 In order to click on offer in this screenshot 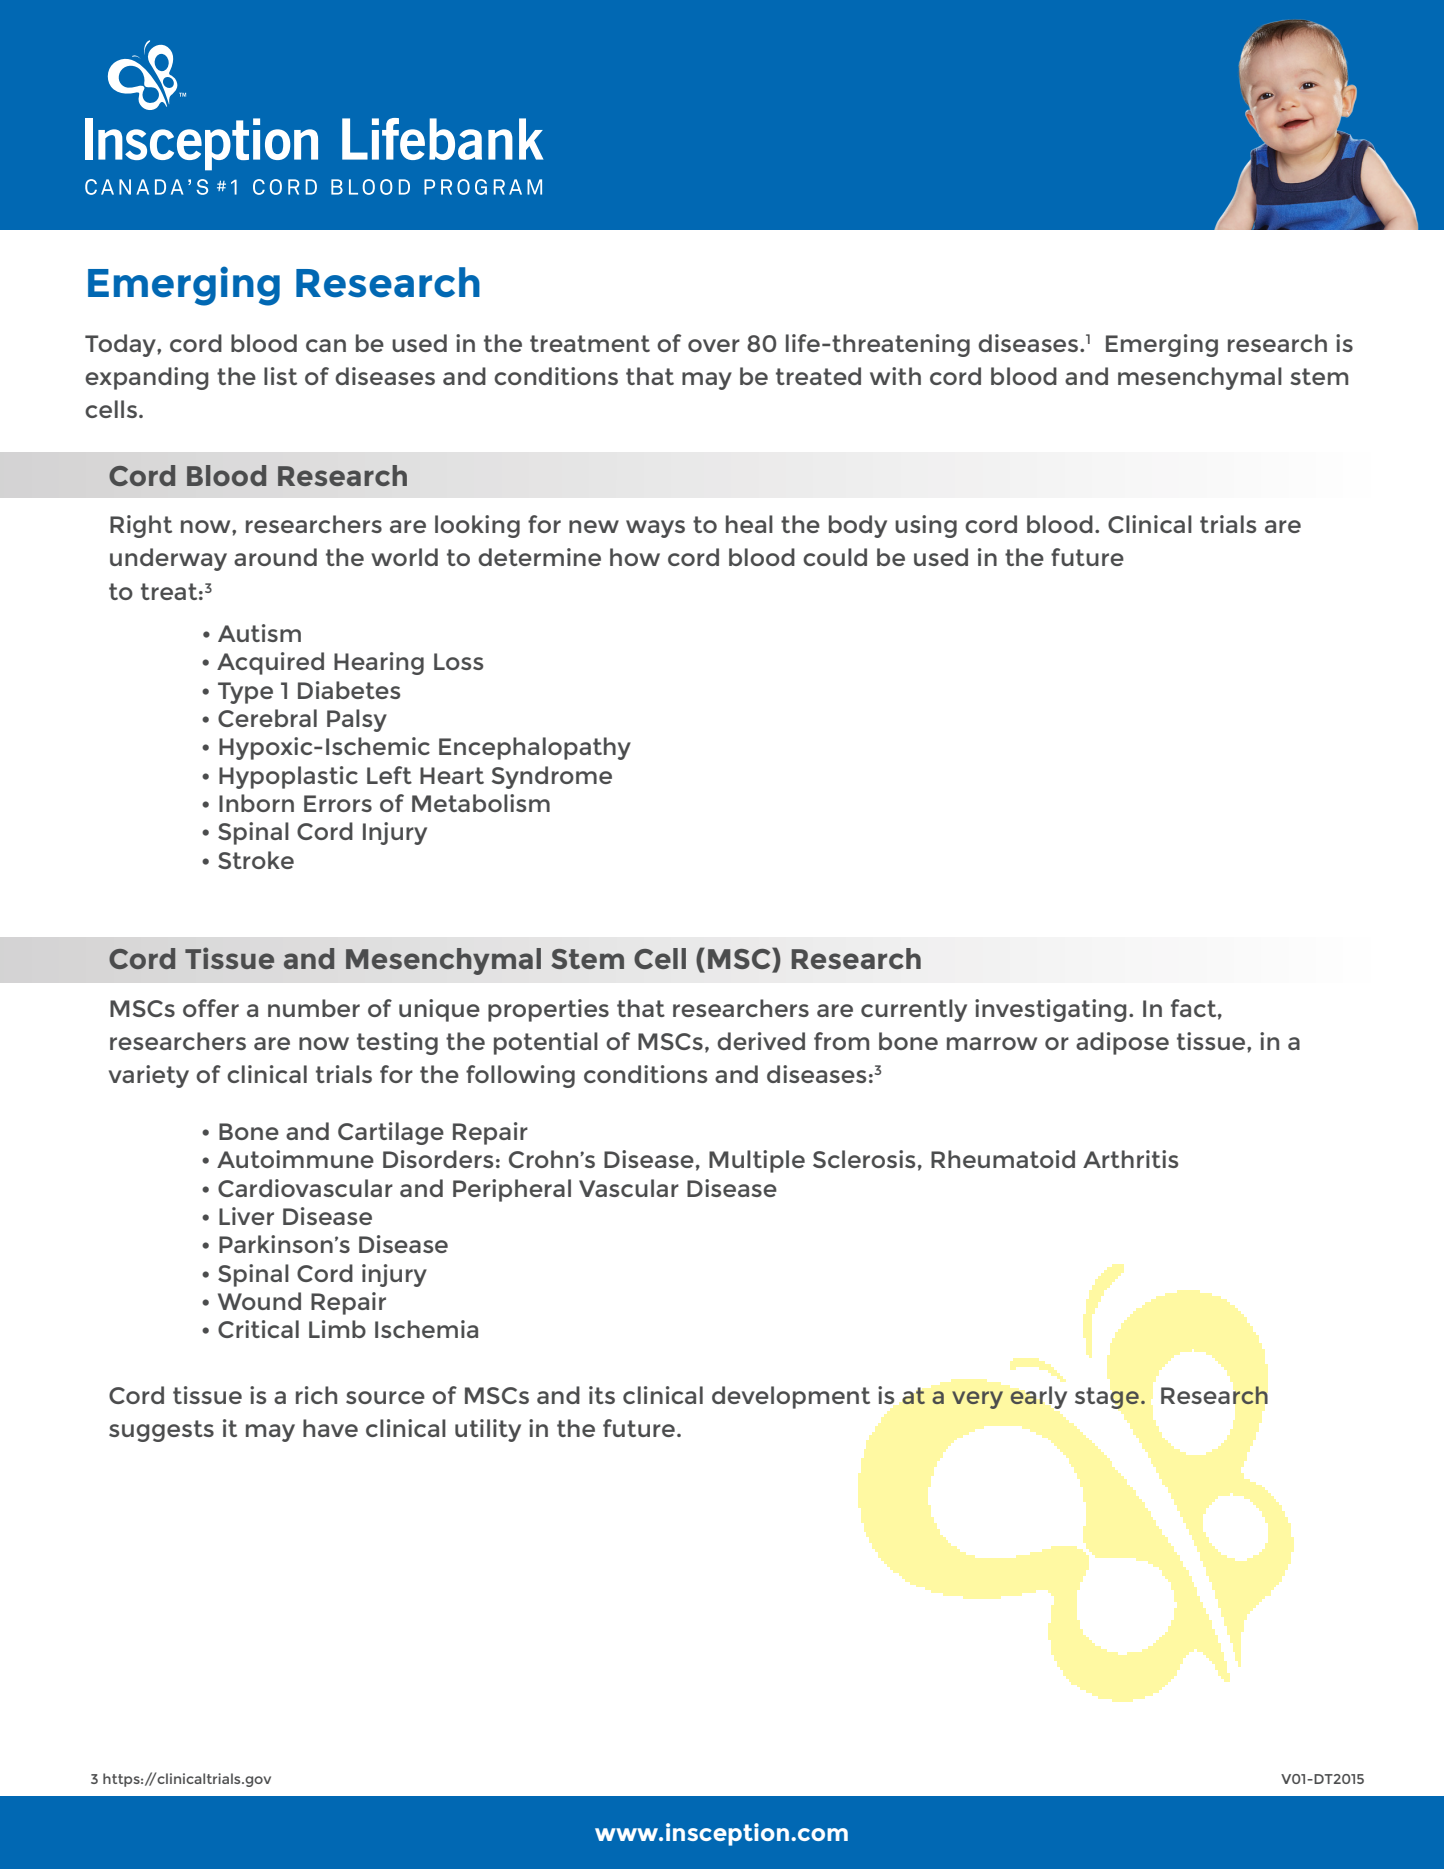, I will do `click(211, 1008)`.
